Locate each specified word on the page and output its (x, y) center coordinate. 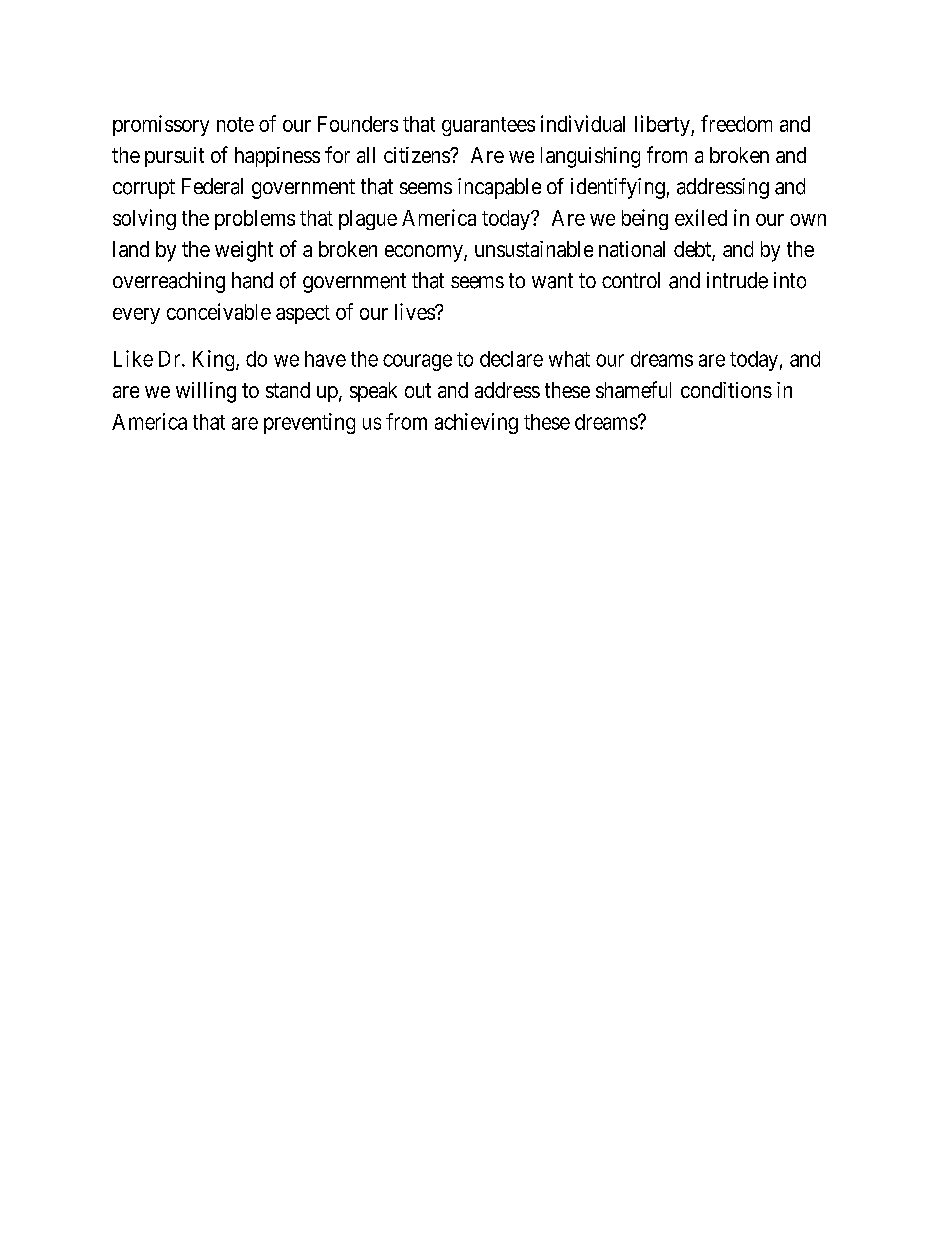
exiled (701, 217)
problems (255, 220)
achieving (476, 423)
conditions (726, 390)
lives (415, 311)
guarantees (488, 126)
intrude (737, 280)
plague (368, 220)
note (235, 124)
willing (206, 392)
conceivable (219, 311)
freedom (736, 123)
